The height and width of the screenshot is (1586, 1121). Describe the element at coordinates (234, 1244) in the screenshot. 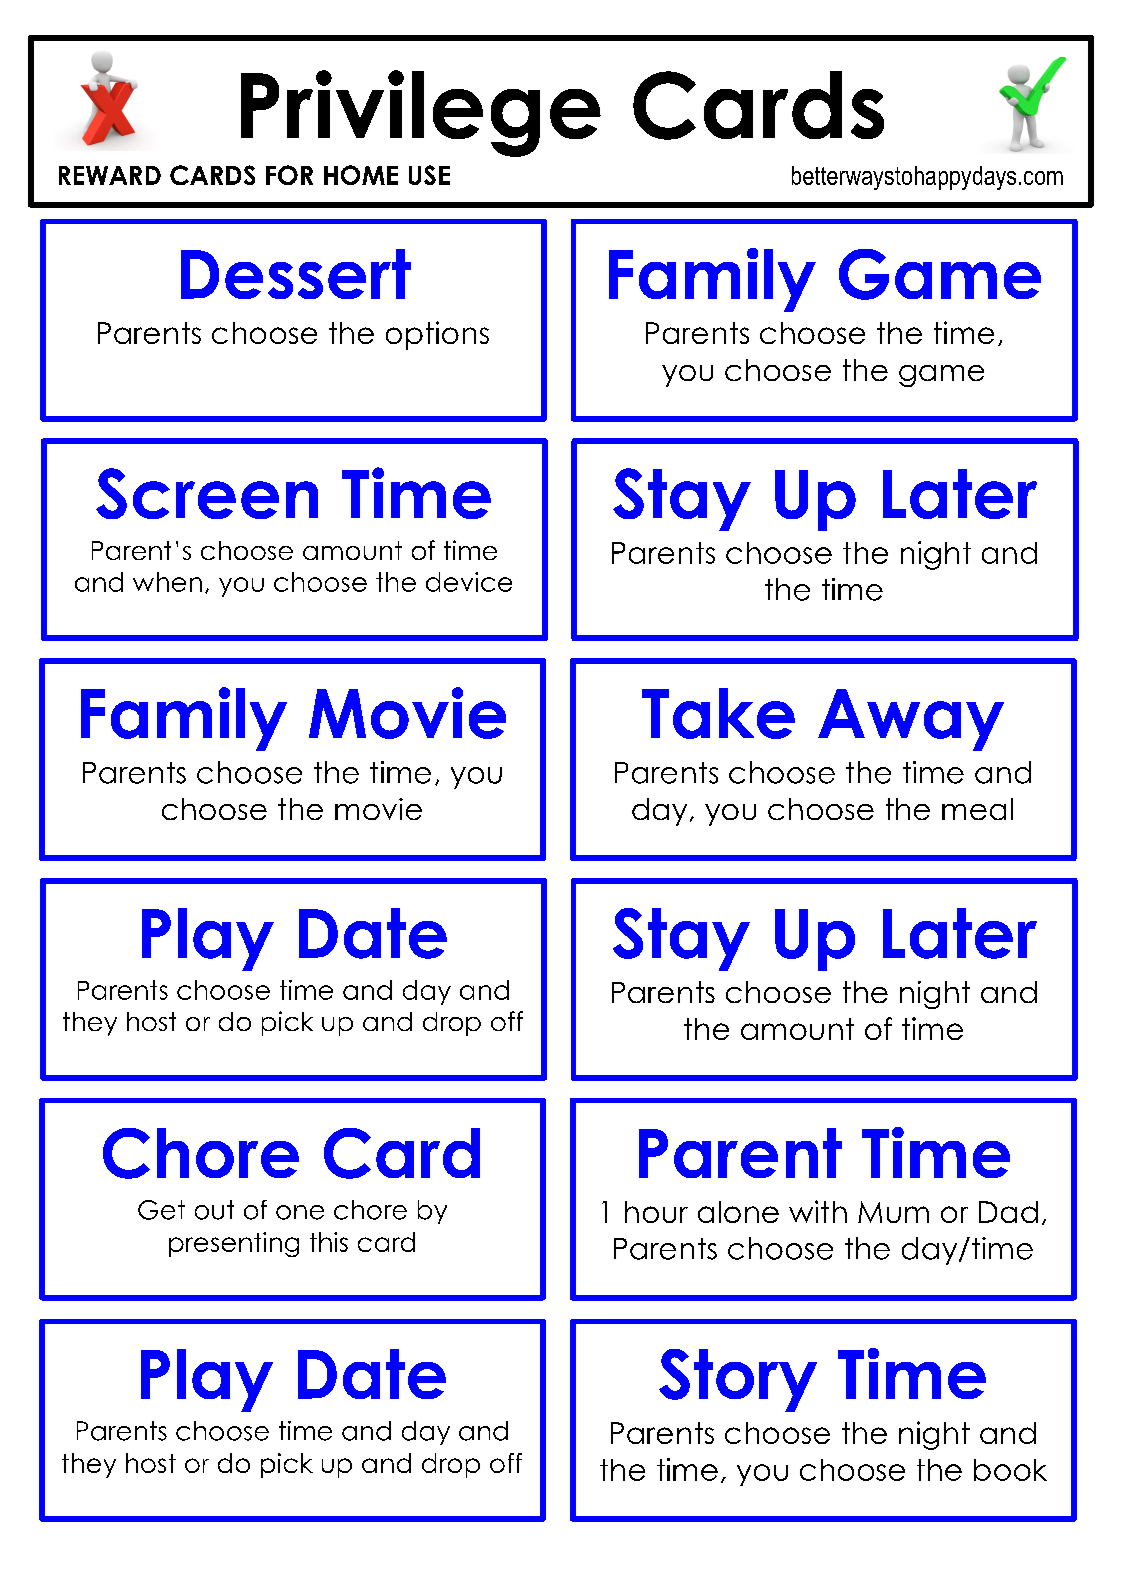

I see `presenting` at that location.
